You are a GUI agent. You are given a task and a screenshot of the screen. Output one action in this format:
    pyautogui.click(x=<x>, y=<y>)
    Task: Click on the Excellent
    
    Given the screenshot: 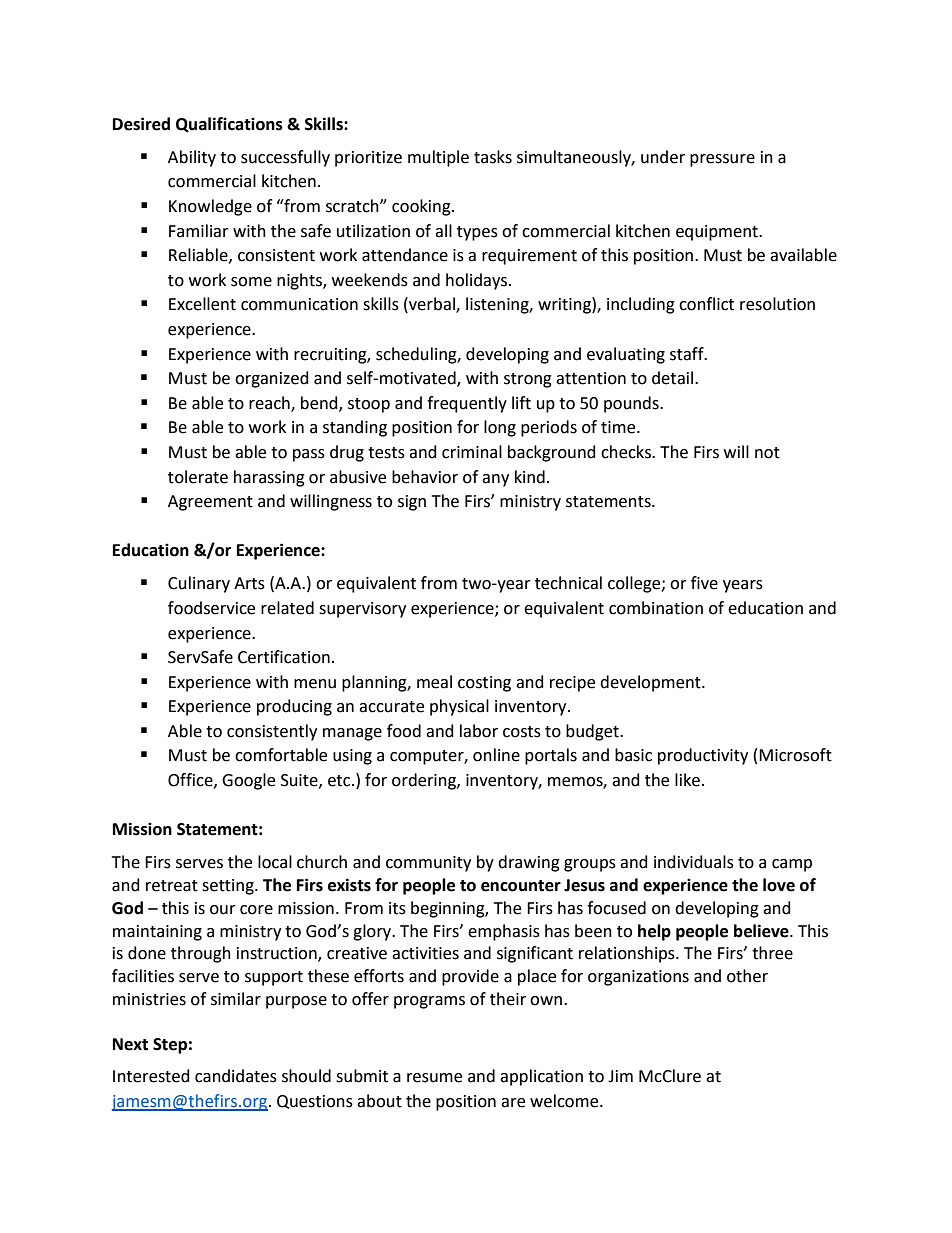 What is the action you would take?
    pyautogui.click(x=202, y=304)
